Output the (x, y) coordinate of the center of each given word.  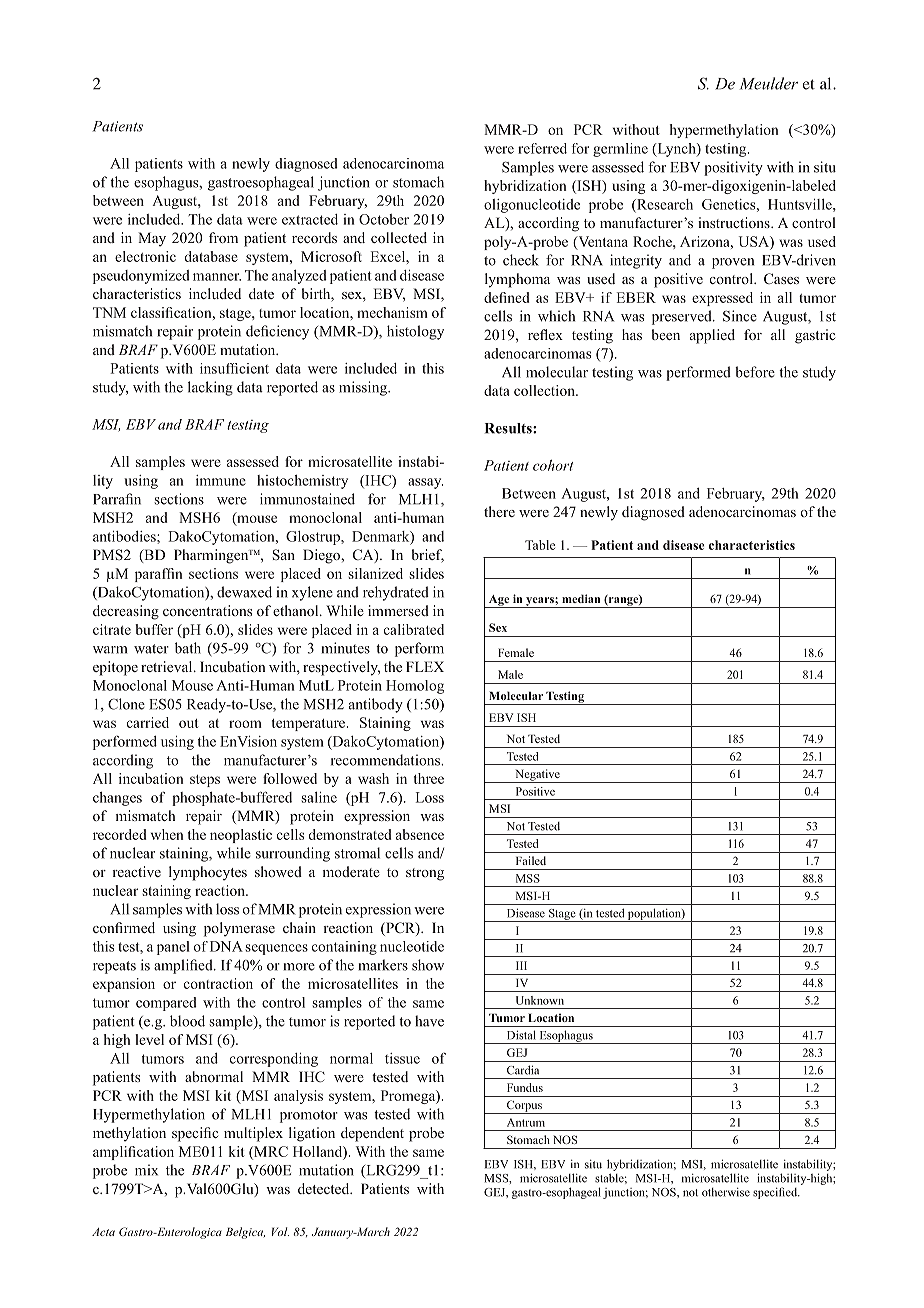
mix (146, 1170)
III (521, 965)
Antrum (526, 1122)
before (755, 372)
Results (509, 428)
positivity (733, 168)
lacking (210, 388)
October (384, 219)
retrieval (168, 666)
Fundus (525, 1087)
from (223, 237)
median (581, 598)
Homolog (415, 687)
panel (173, 948)
